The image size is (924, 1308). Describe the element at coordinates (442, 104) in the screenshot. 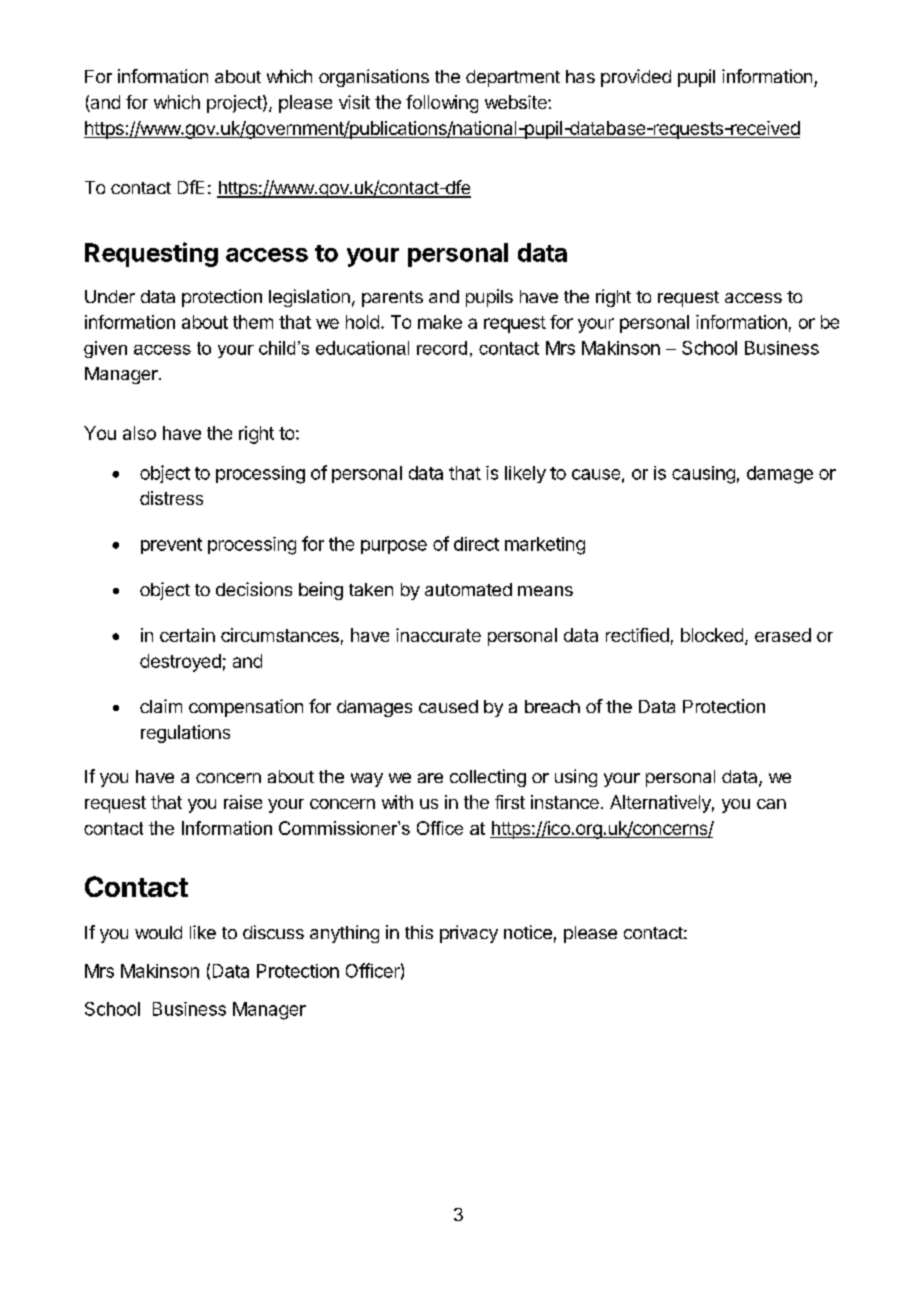

I see `following` at that location.
